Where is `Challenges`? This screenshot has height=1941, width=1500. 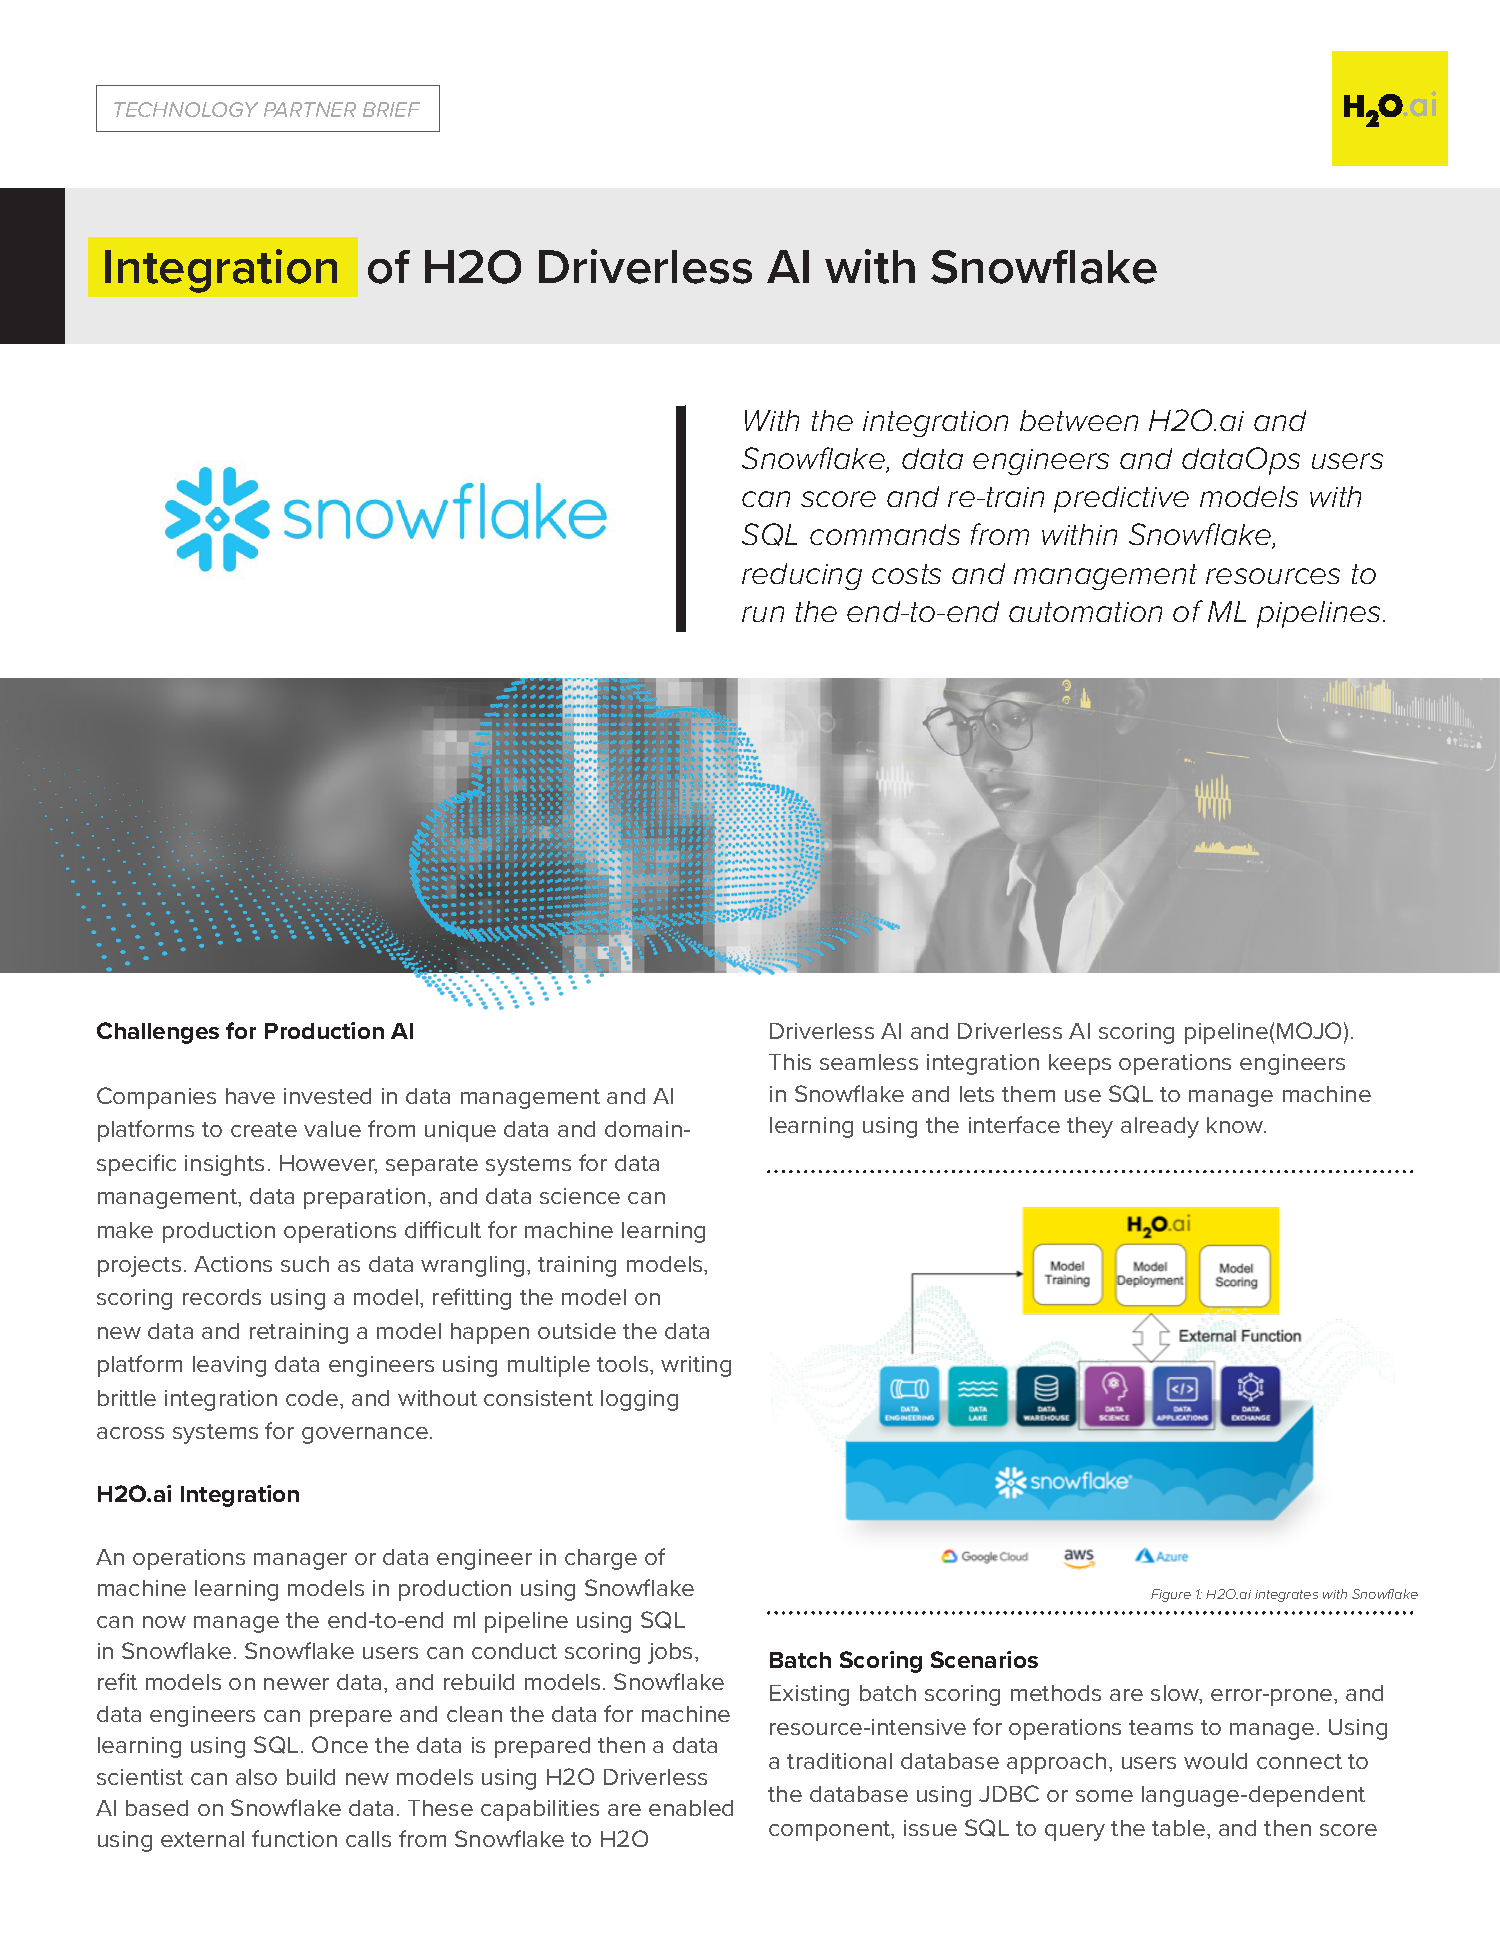 Challenges is located at coordinates (158, 1033).
